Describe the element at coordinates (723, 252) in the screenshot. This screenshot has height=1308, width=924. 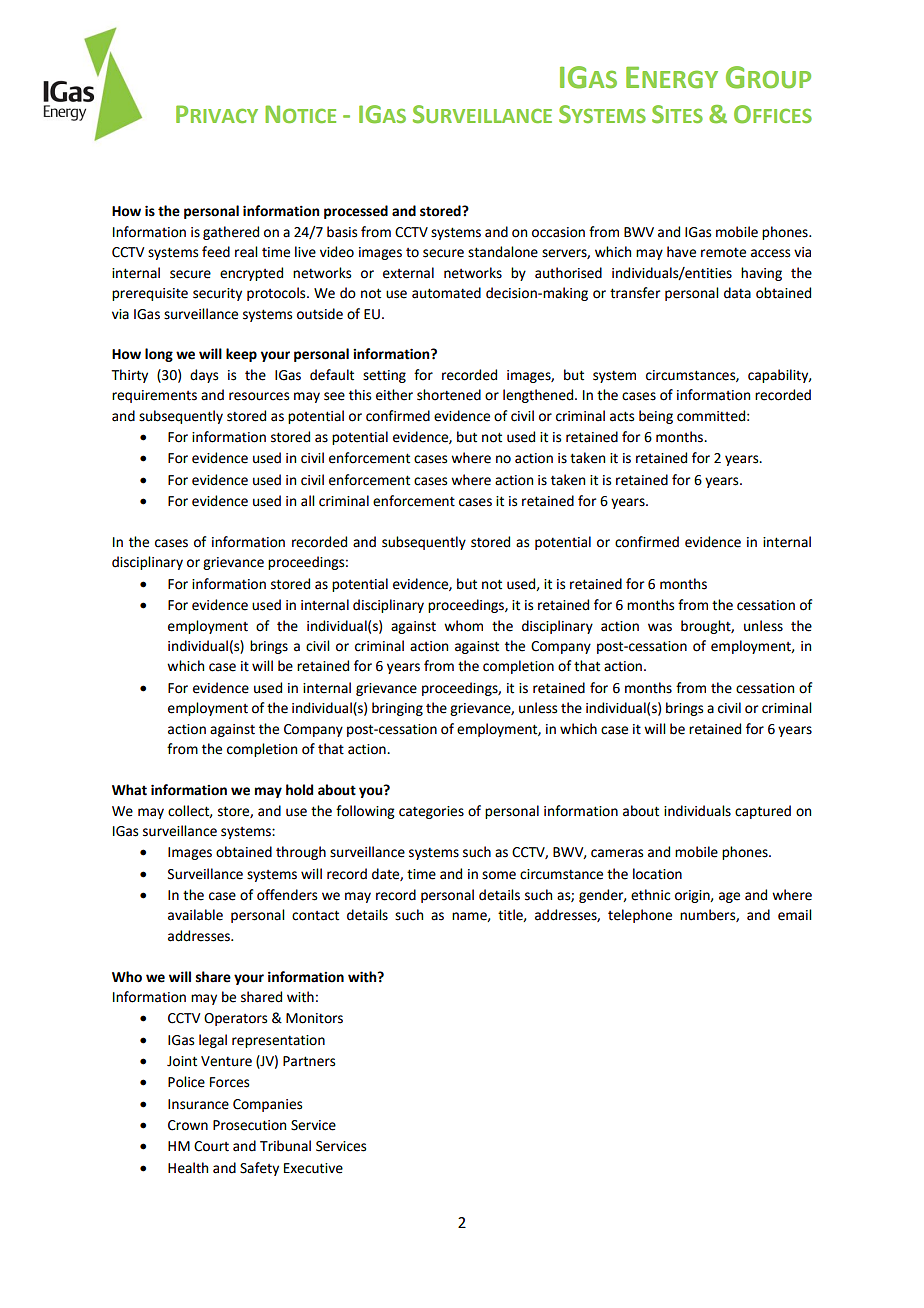
I see `remote` at that location.
